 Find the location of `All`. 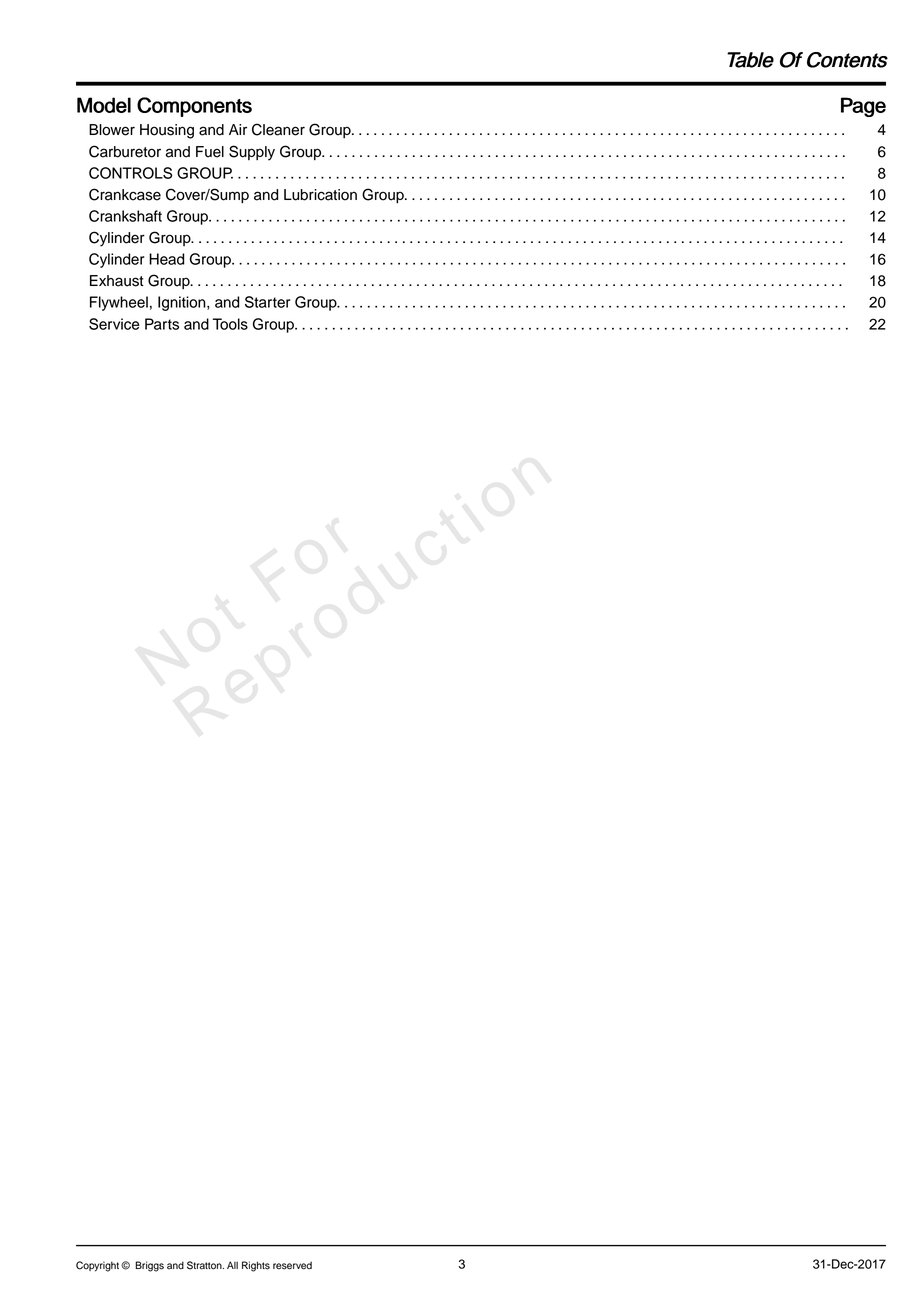

All is located at coordinates (232, 1265).
